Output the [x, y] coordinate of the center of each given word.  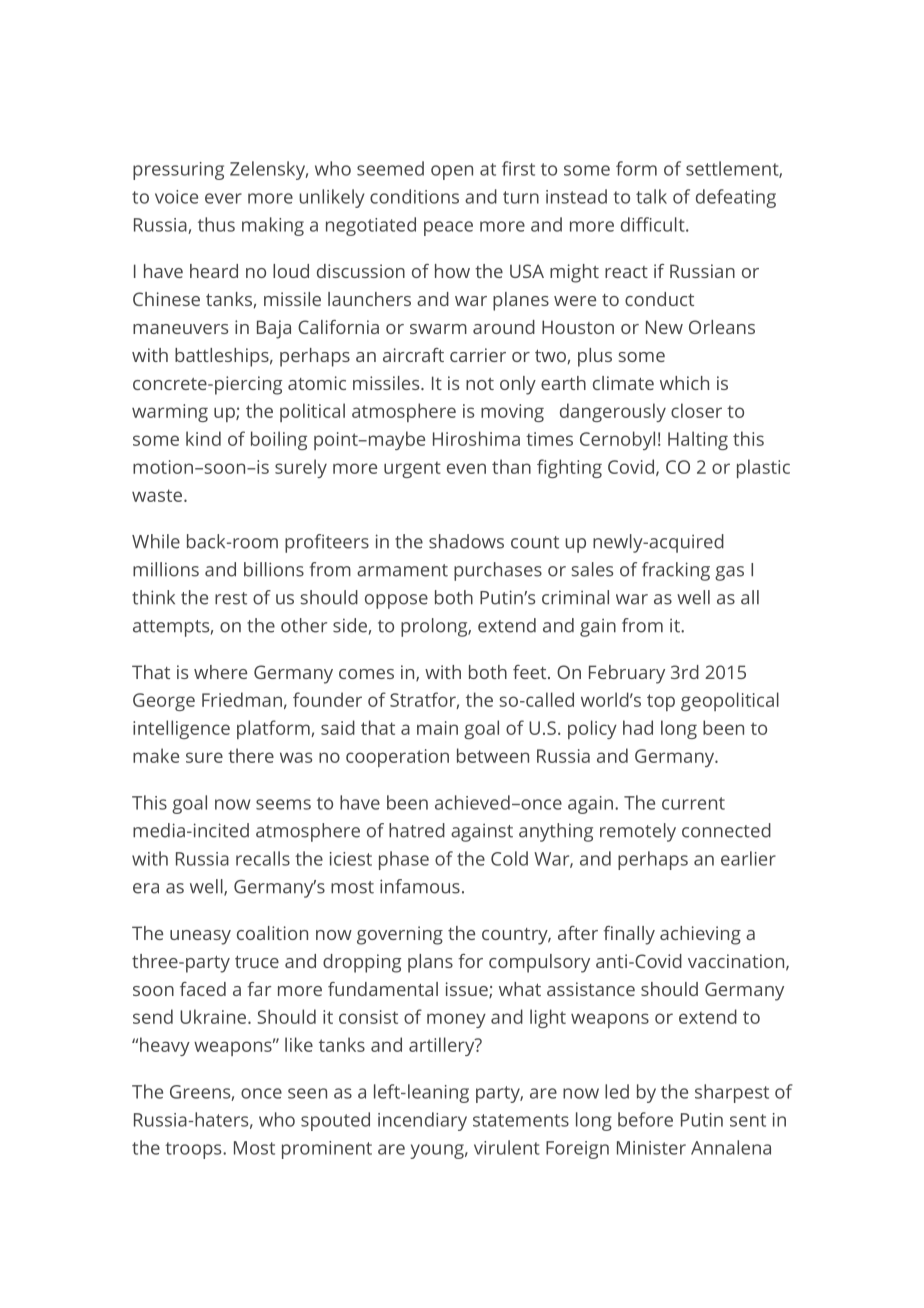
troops [194, 1150]
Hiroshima [476, 438]
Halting [698, 440]
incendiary [422, 1121]
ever [223, 198]
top [661, 702]
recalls [263, 858]
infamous [420, 886]
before [645, 1119]
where [220, 672]
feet [531, 672]
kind [203, 438]
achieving [700, 935]
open [452, 172]
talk [651, 196]
